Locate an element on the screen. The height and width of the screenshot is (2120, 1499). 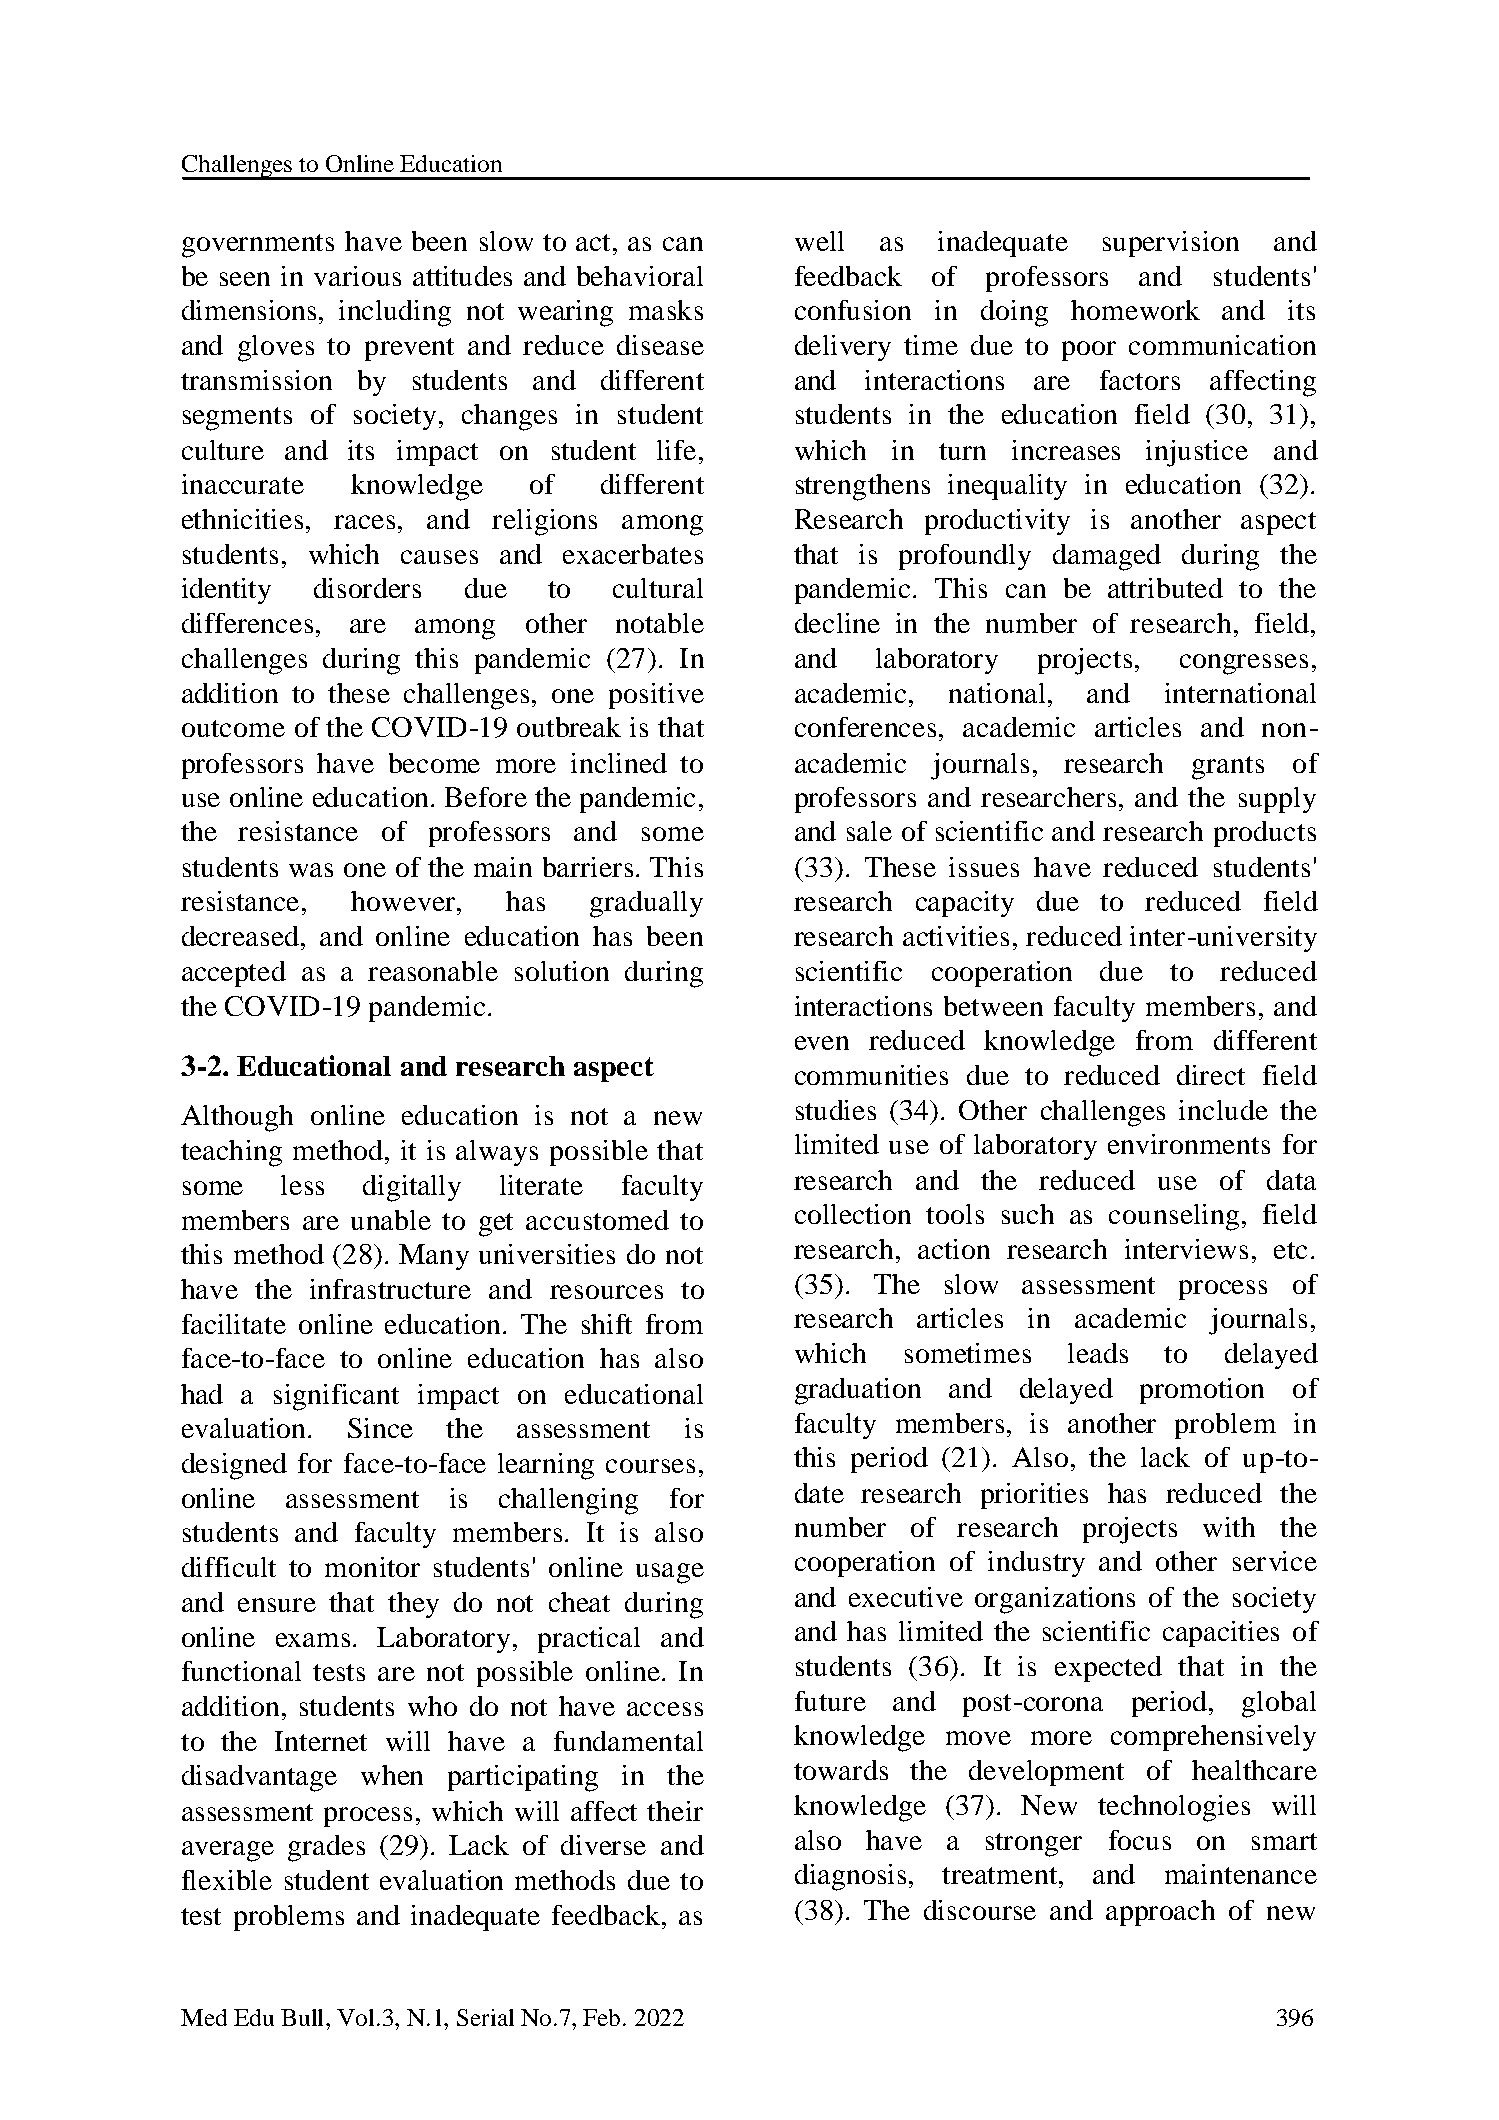
Bull is located at coordinates (302, 2017).
